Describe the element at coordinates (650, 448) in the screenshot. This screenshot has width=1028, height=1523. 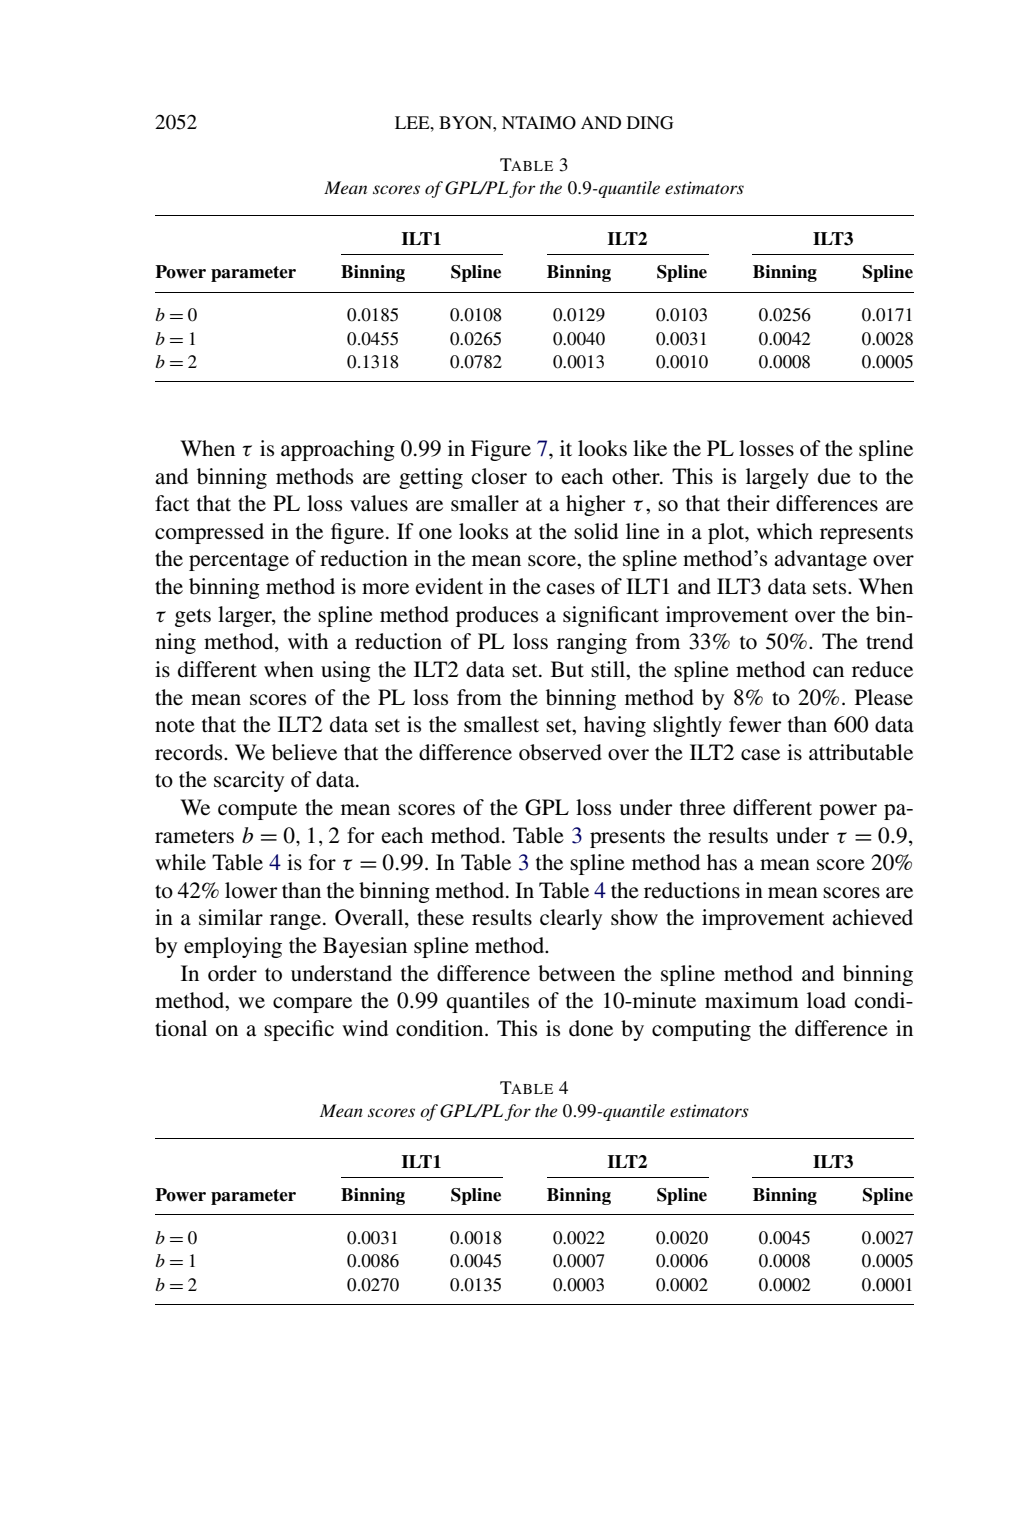
I see `like` at that location.
